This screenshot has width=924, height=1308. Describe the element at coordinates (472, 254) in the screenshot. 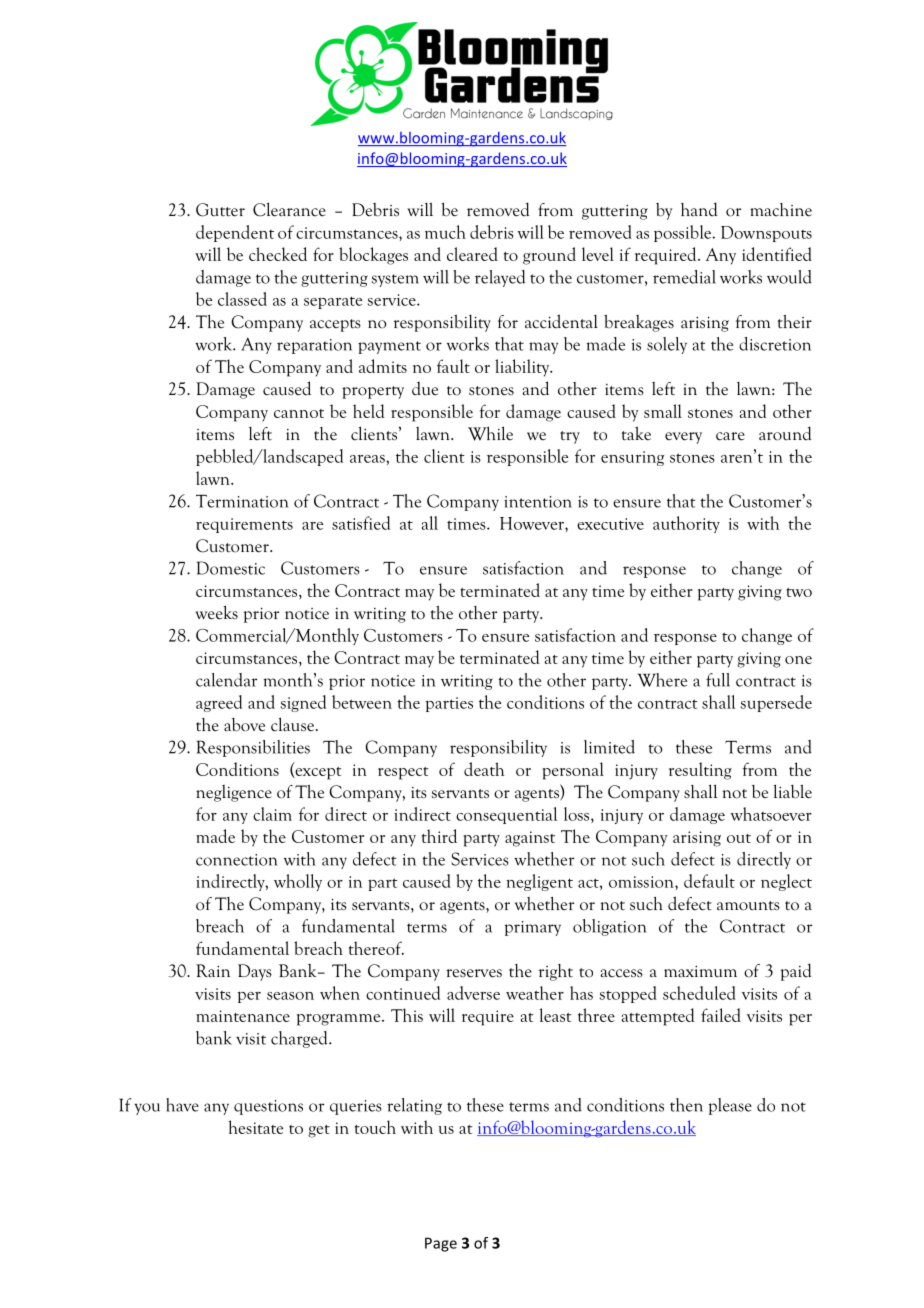

I see `cleared` at that location.
